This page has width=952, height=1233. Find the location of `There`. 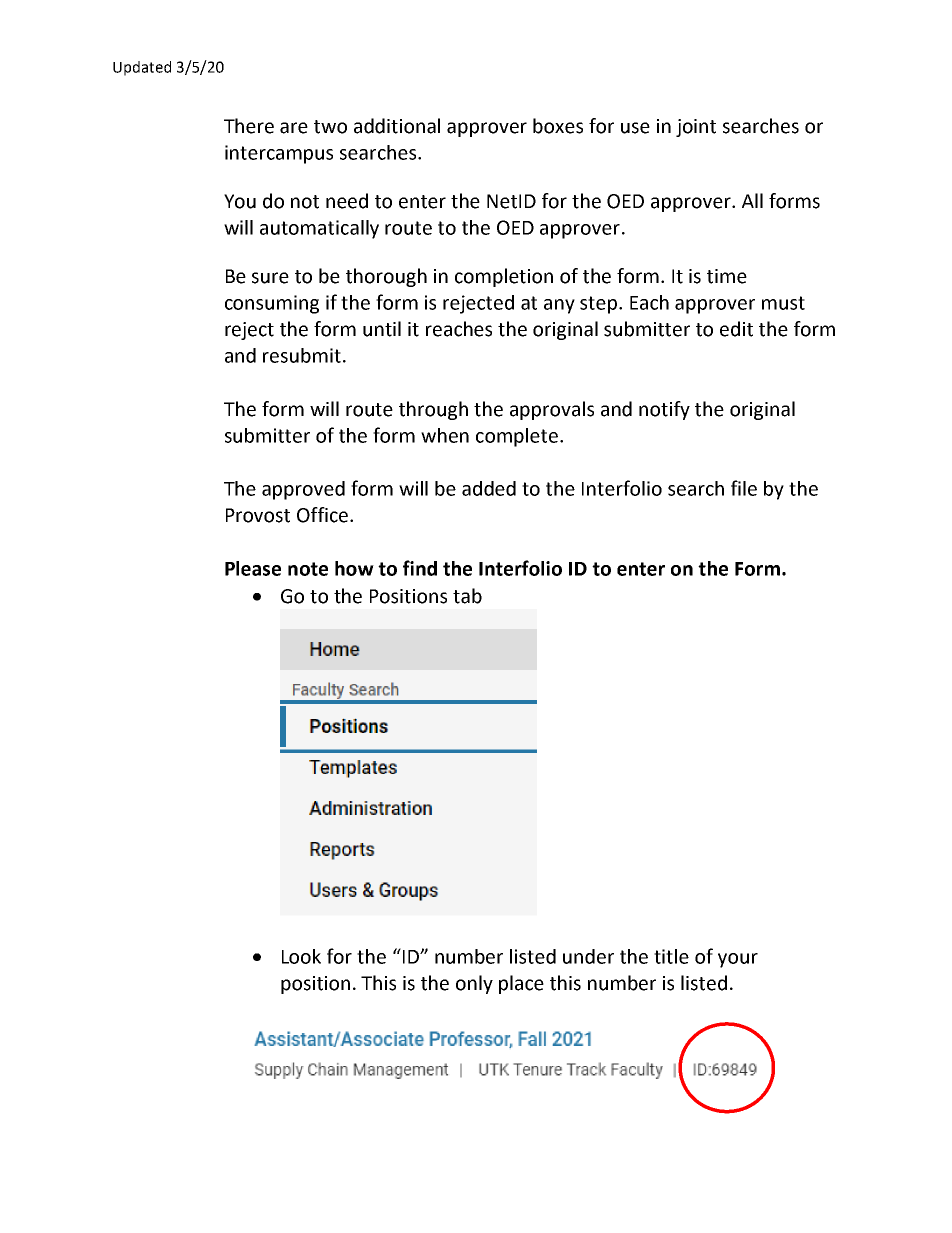

There is located at coordinates (249, 126).
